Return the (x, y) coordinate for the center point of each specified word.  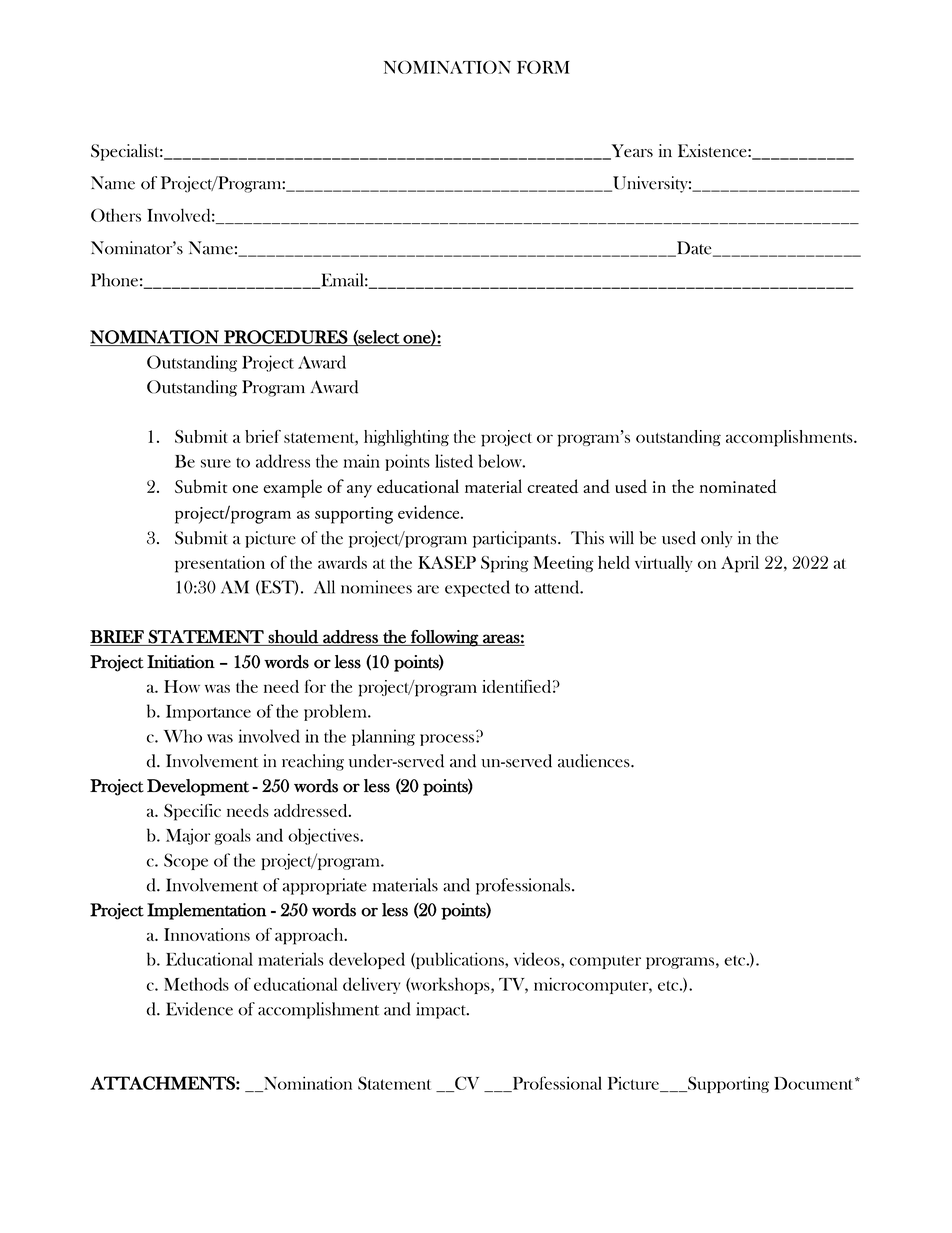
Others (116, 215)
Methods (196, 984)
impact (442, 1010)
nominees (376, 587)
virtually (664, 564)
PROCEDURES (286, 338)
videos (538, 959)
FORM (543, 67)
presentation (220, 564)
